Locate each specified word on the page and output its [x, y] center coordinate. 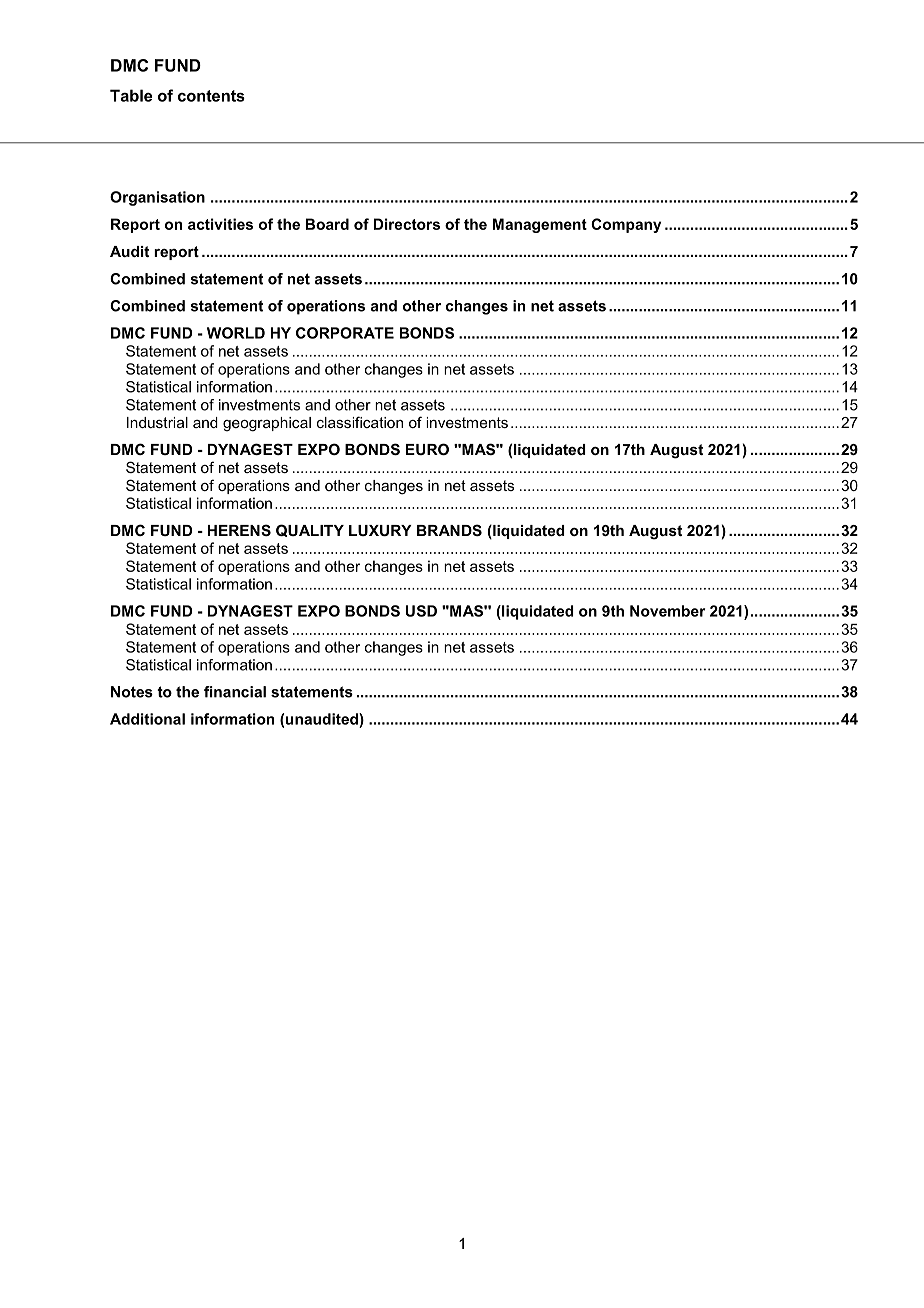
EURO [427, 449]
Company [626, 225]
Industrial [157, 422]
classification [360, 422]
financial [235, 692]
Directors [407, 224]
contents [211, 96]
